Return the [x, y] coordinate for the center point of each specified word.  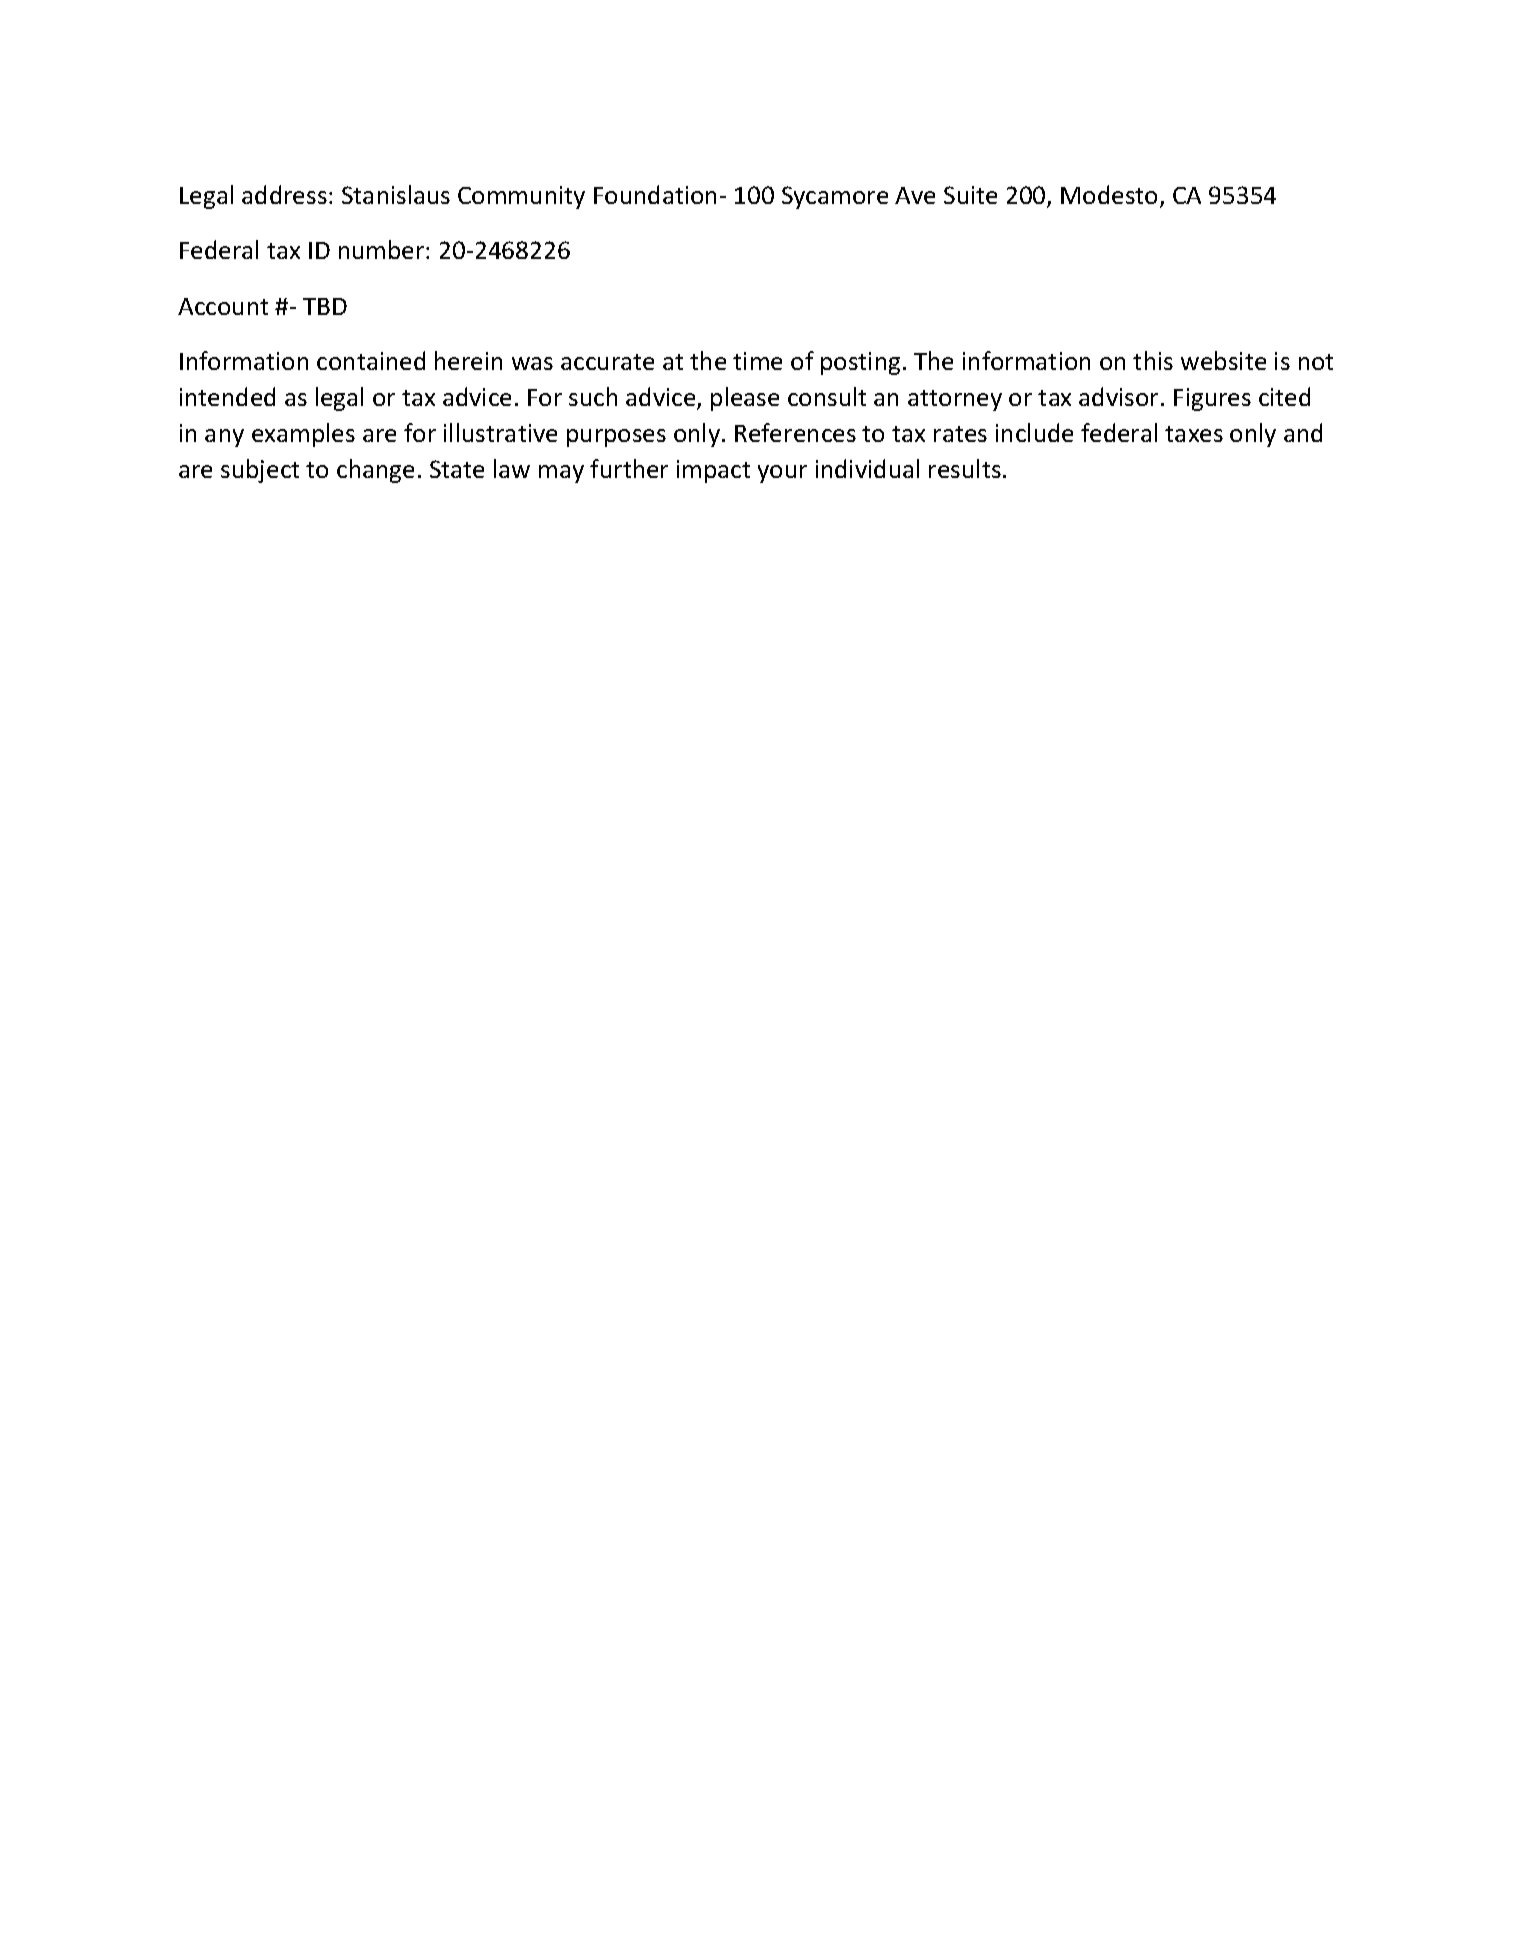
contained [371, 360]
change [375, 471]
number [383, 249]
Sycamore [835, 197]
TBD [325, 306]
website [1223, 360]
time [757, 361]
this [1153, 360]
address [284, 194]
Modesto [1109, 194]
